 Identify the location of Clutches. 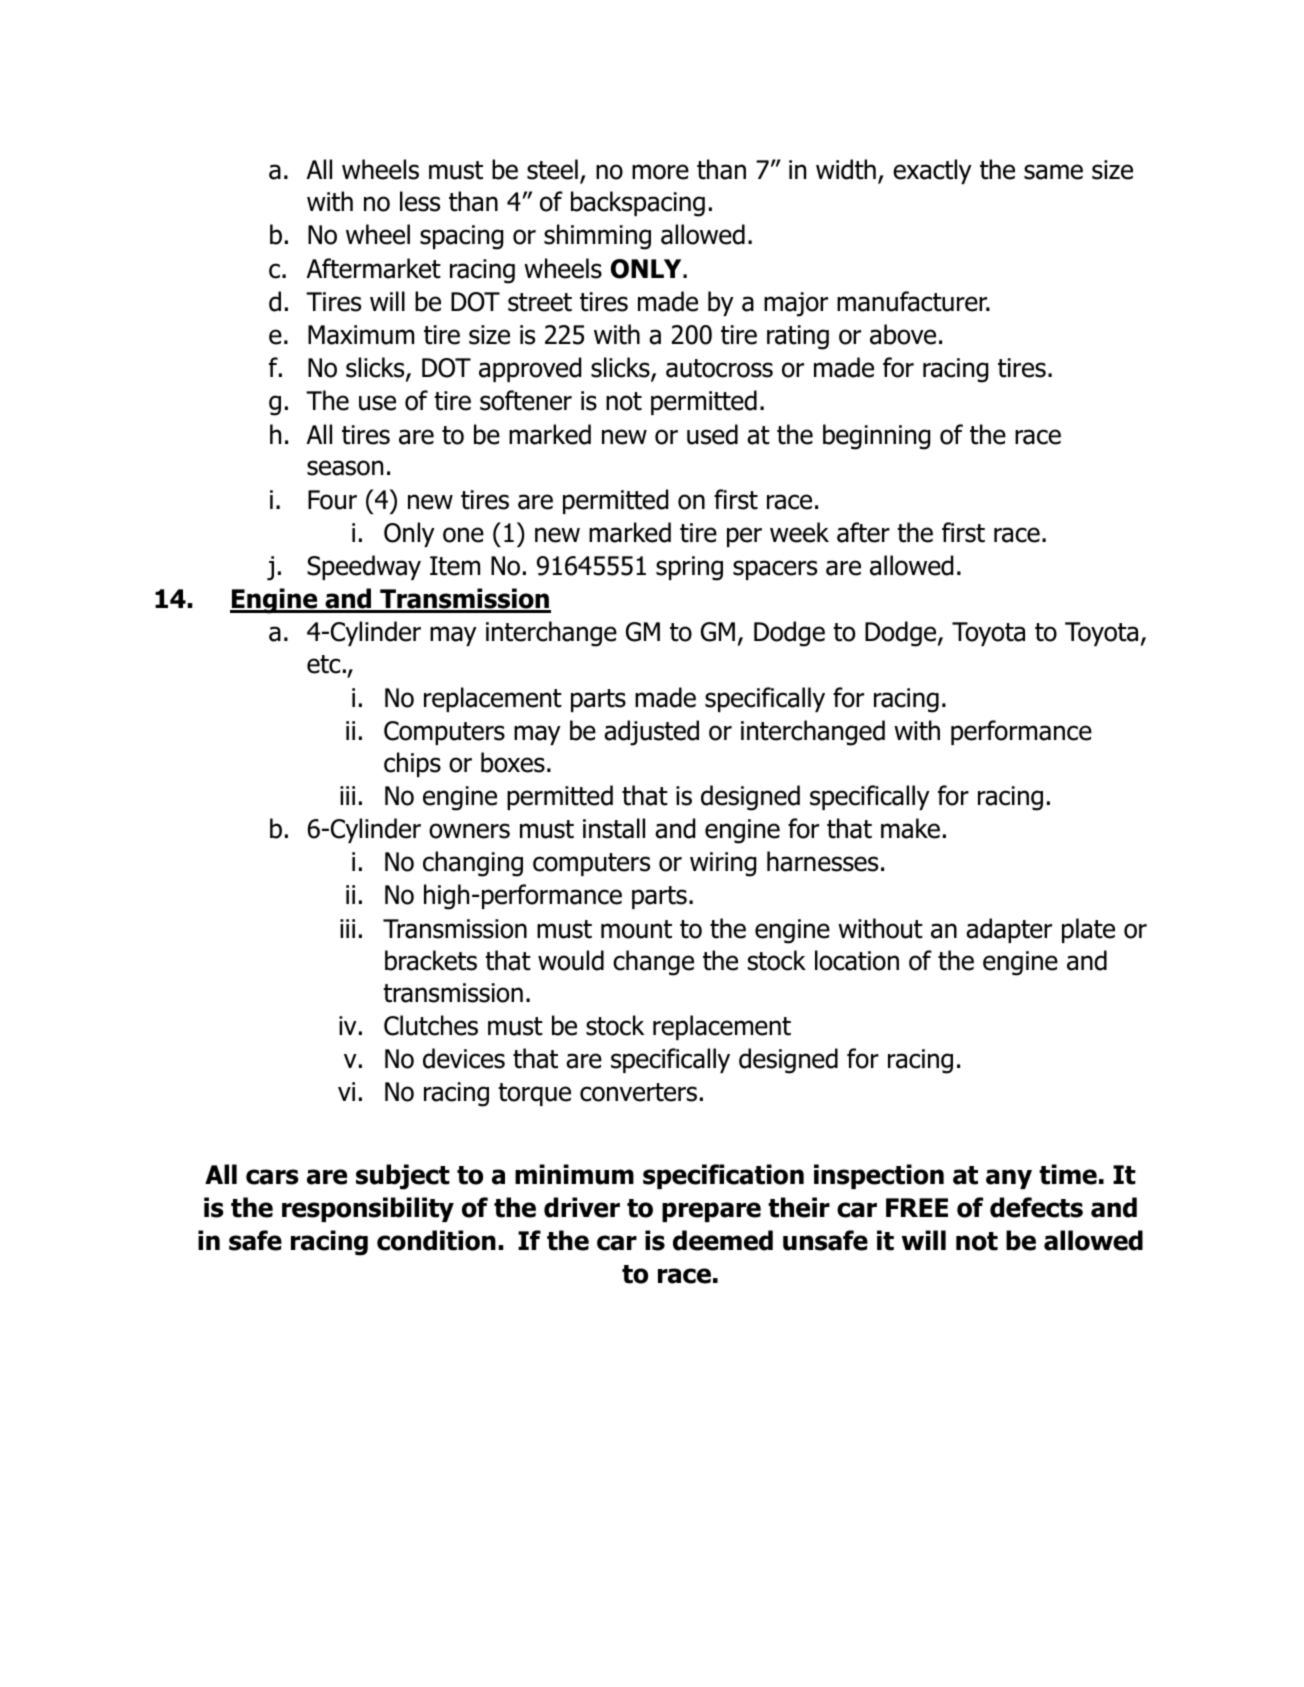
(431, 1025).
